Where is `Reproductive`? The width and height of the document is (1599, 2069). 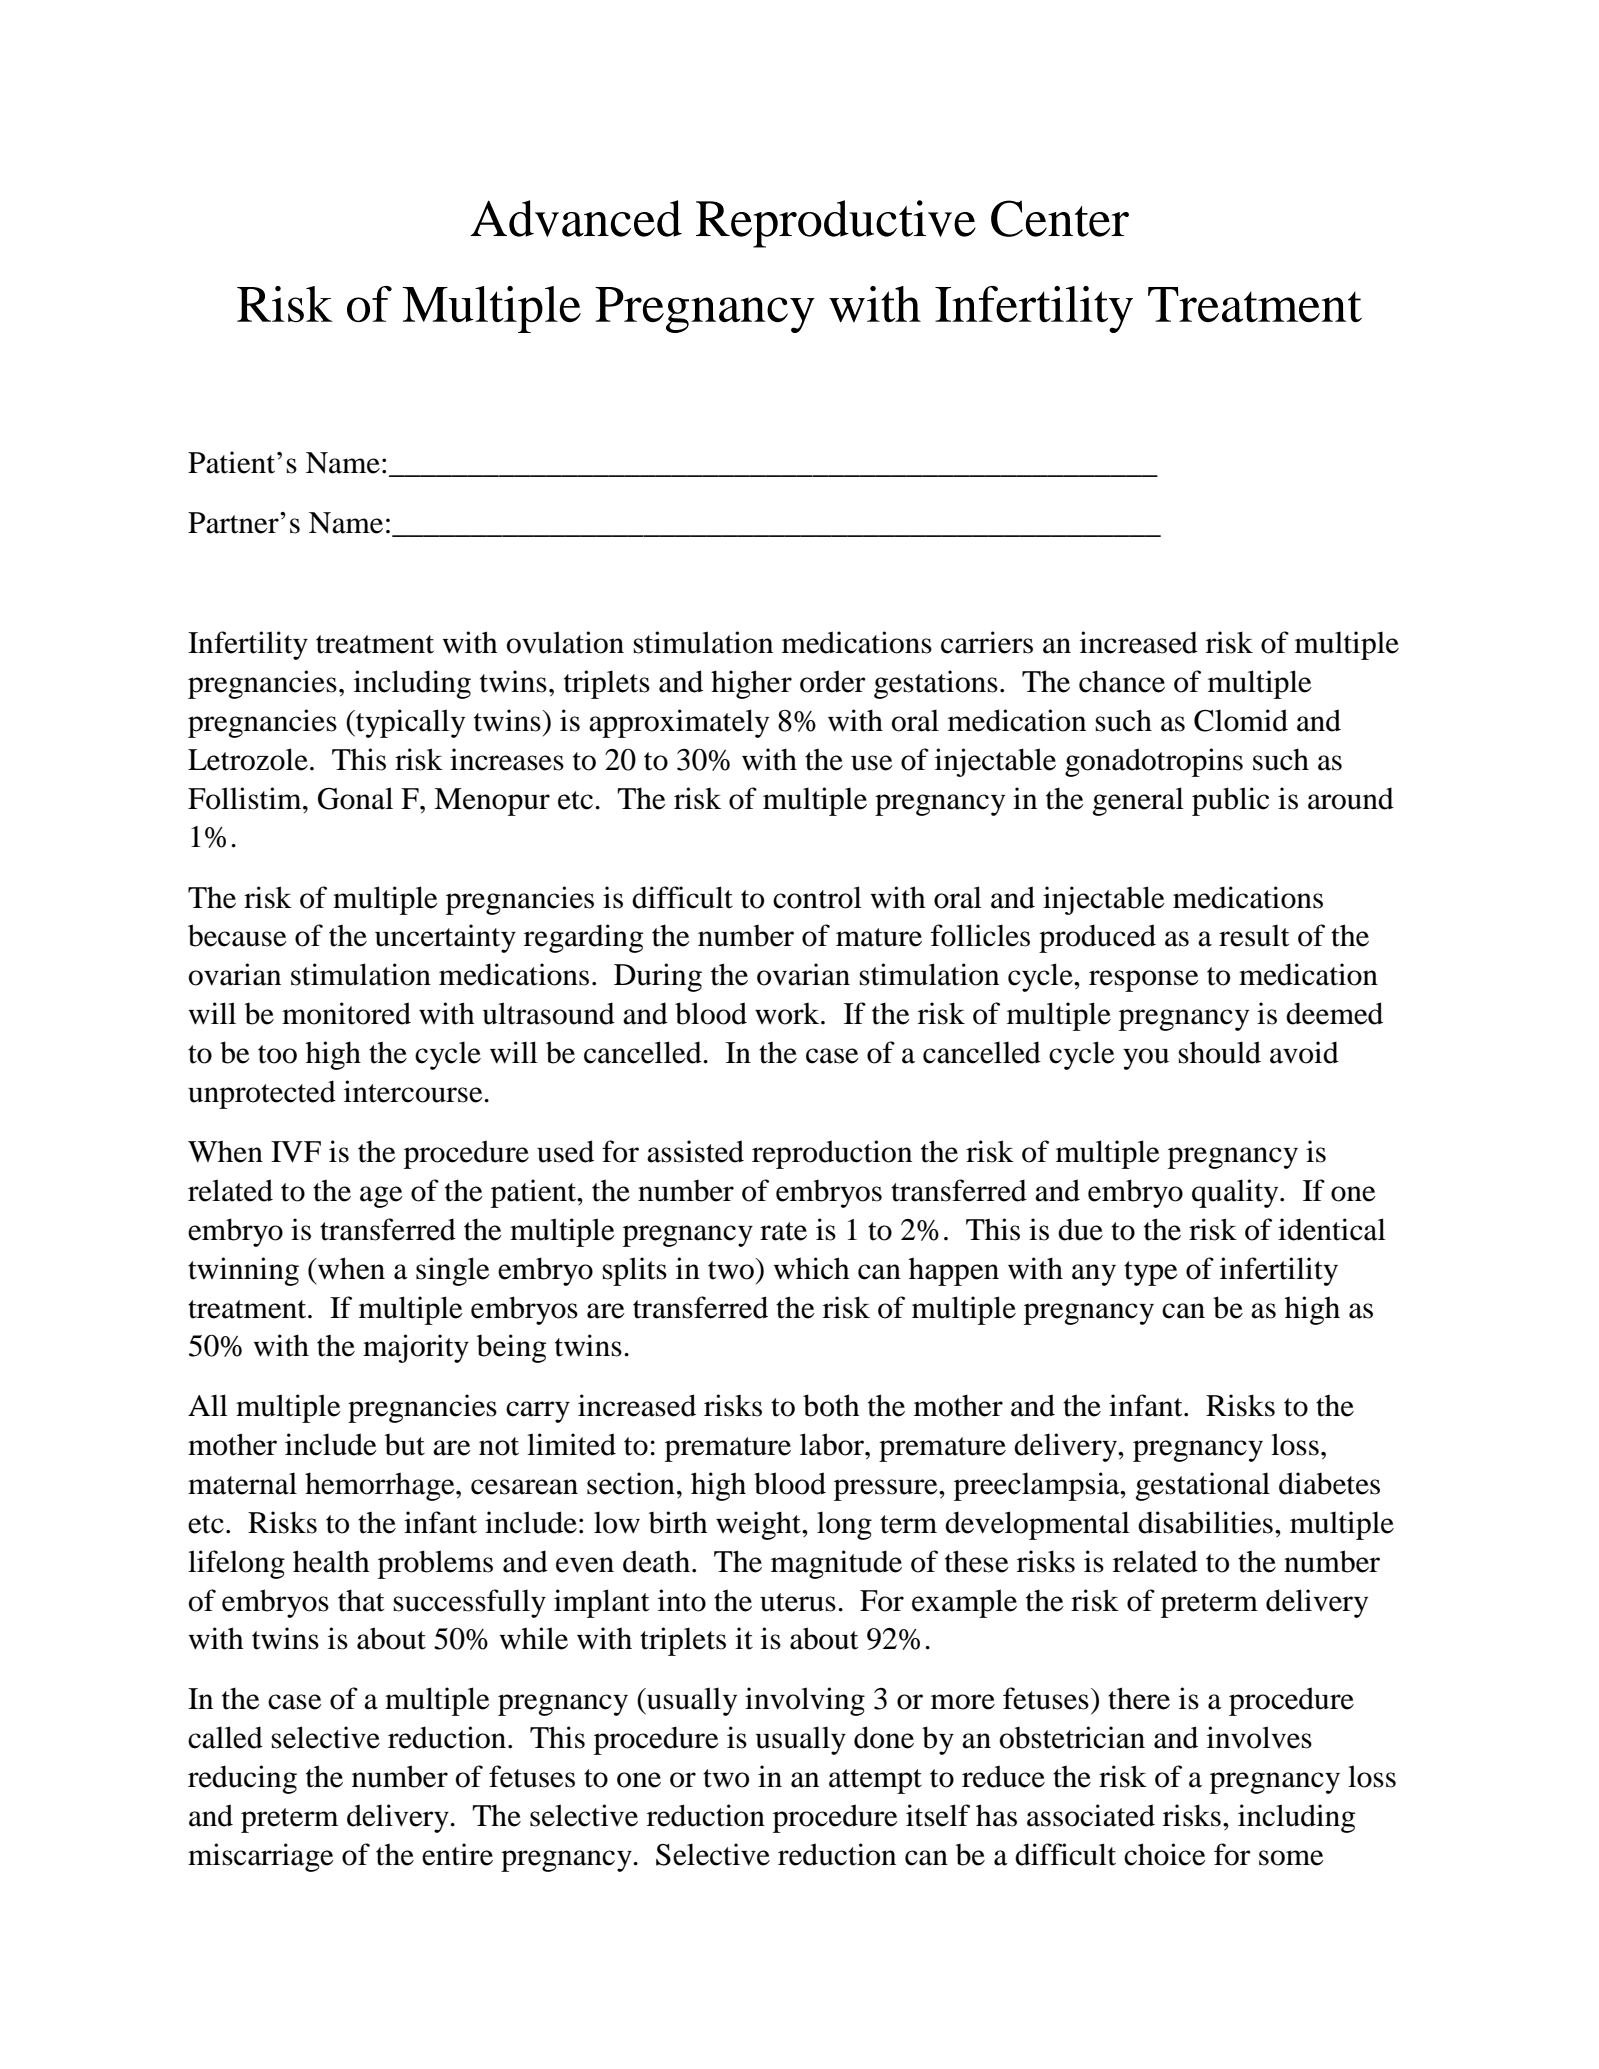
Reproductive is located at coordinates (836, 224).
